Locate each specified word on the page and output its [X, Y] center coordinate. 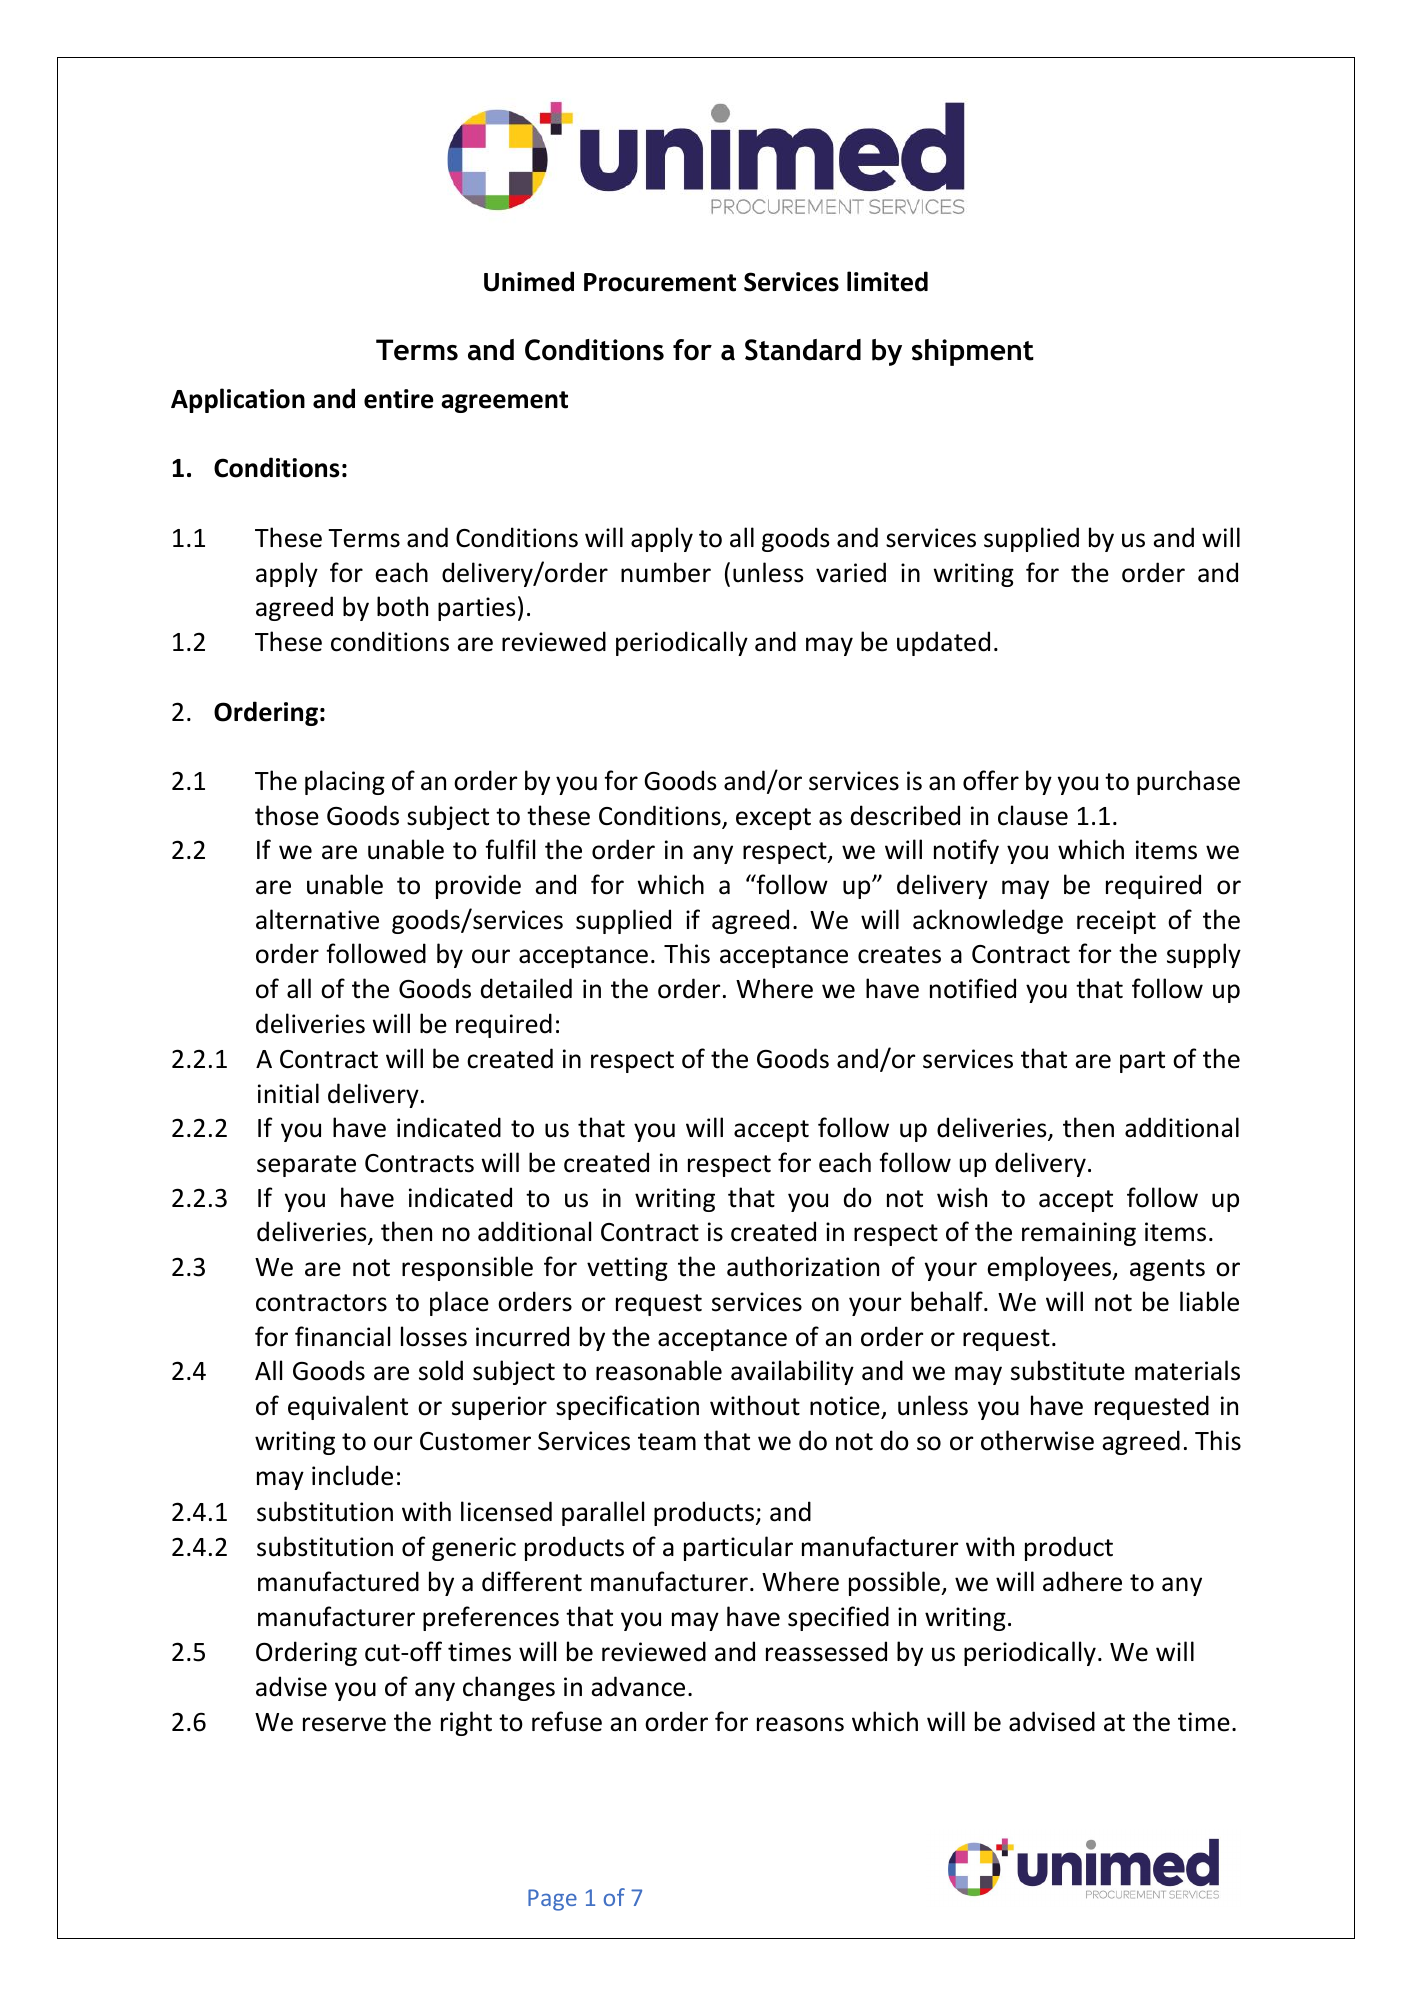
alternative [317, 919]
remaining [1079, 1234]
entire [399, 399]
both [402, 606]
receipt [1116, 922]
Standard [803, 350]
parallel [603, 1513]
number [666, 572]
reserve [344, 1724]
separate [306, 1166]
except [773, 819]
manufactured [338, 1581]
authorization [803, 1266]
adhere [1082, 1581]
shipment [973, 352]
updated [943, 643]
